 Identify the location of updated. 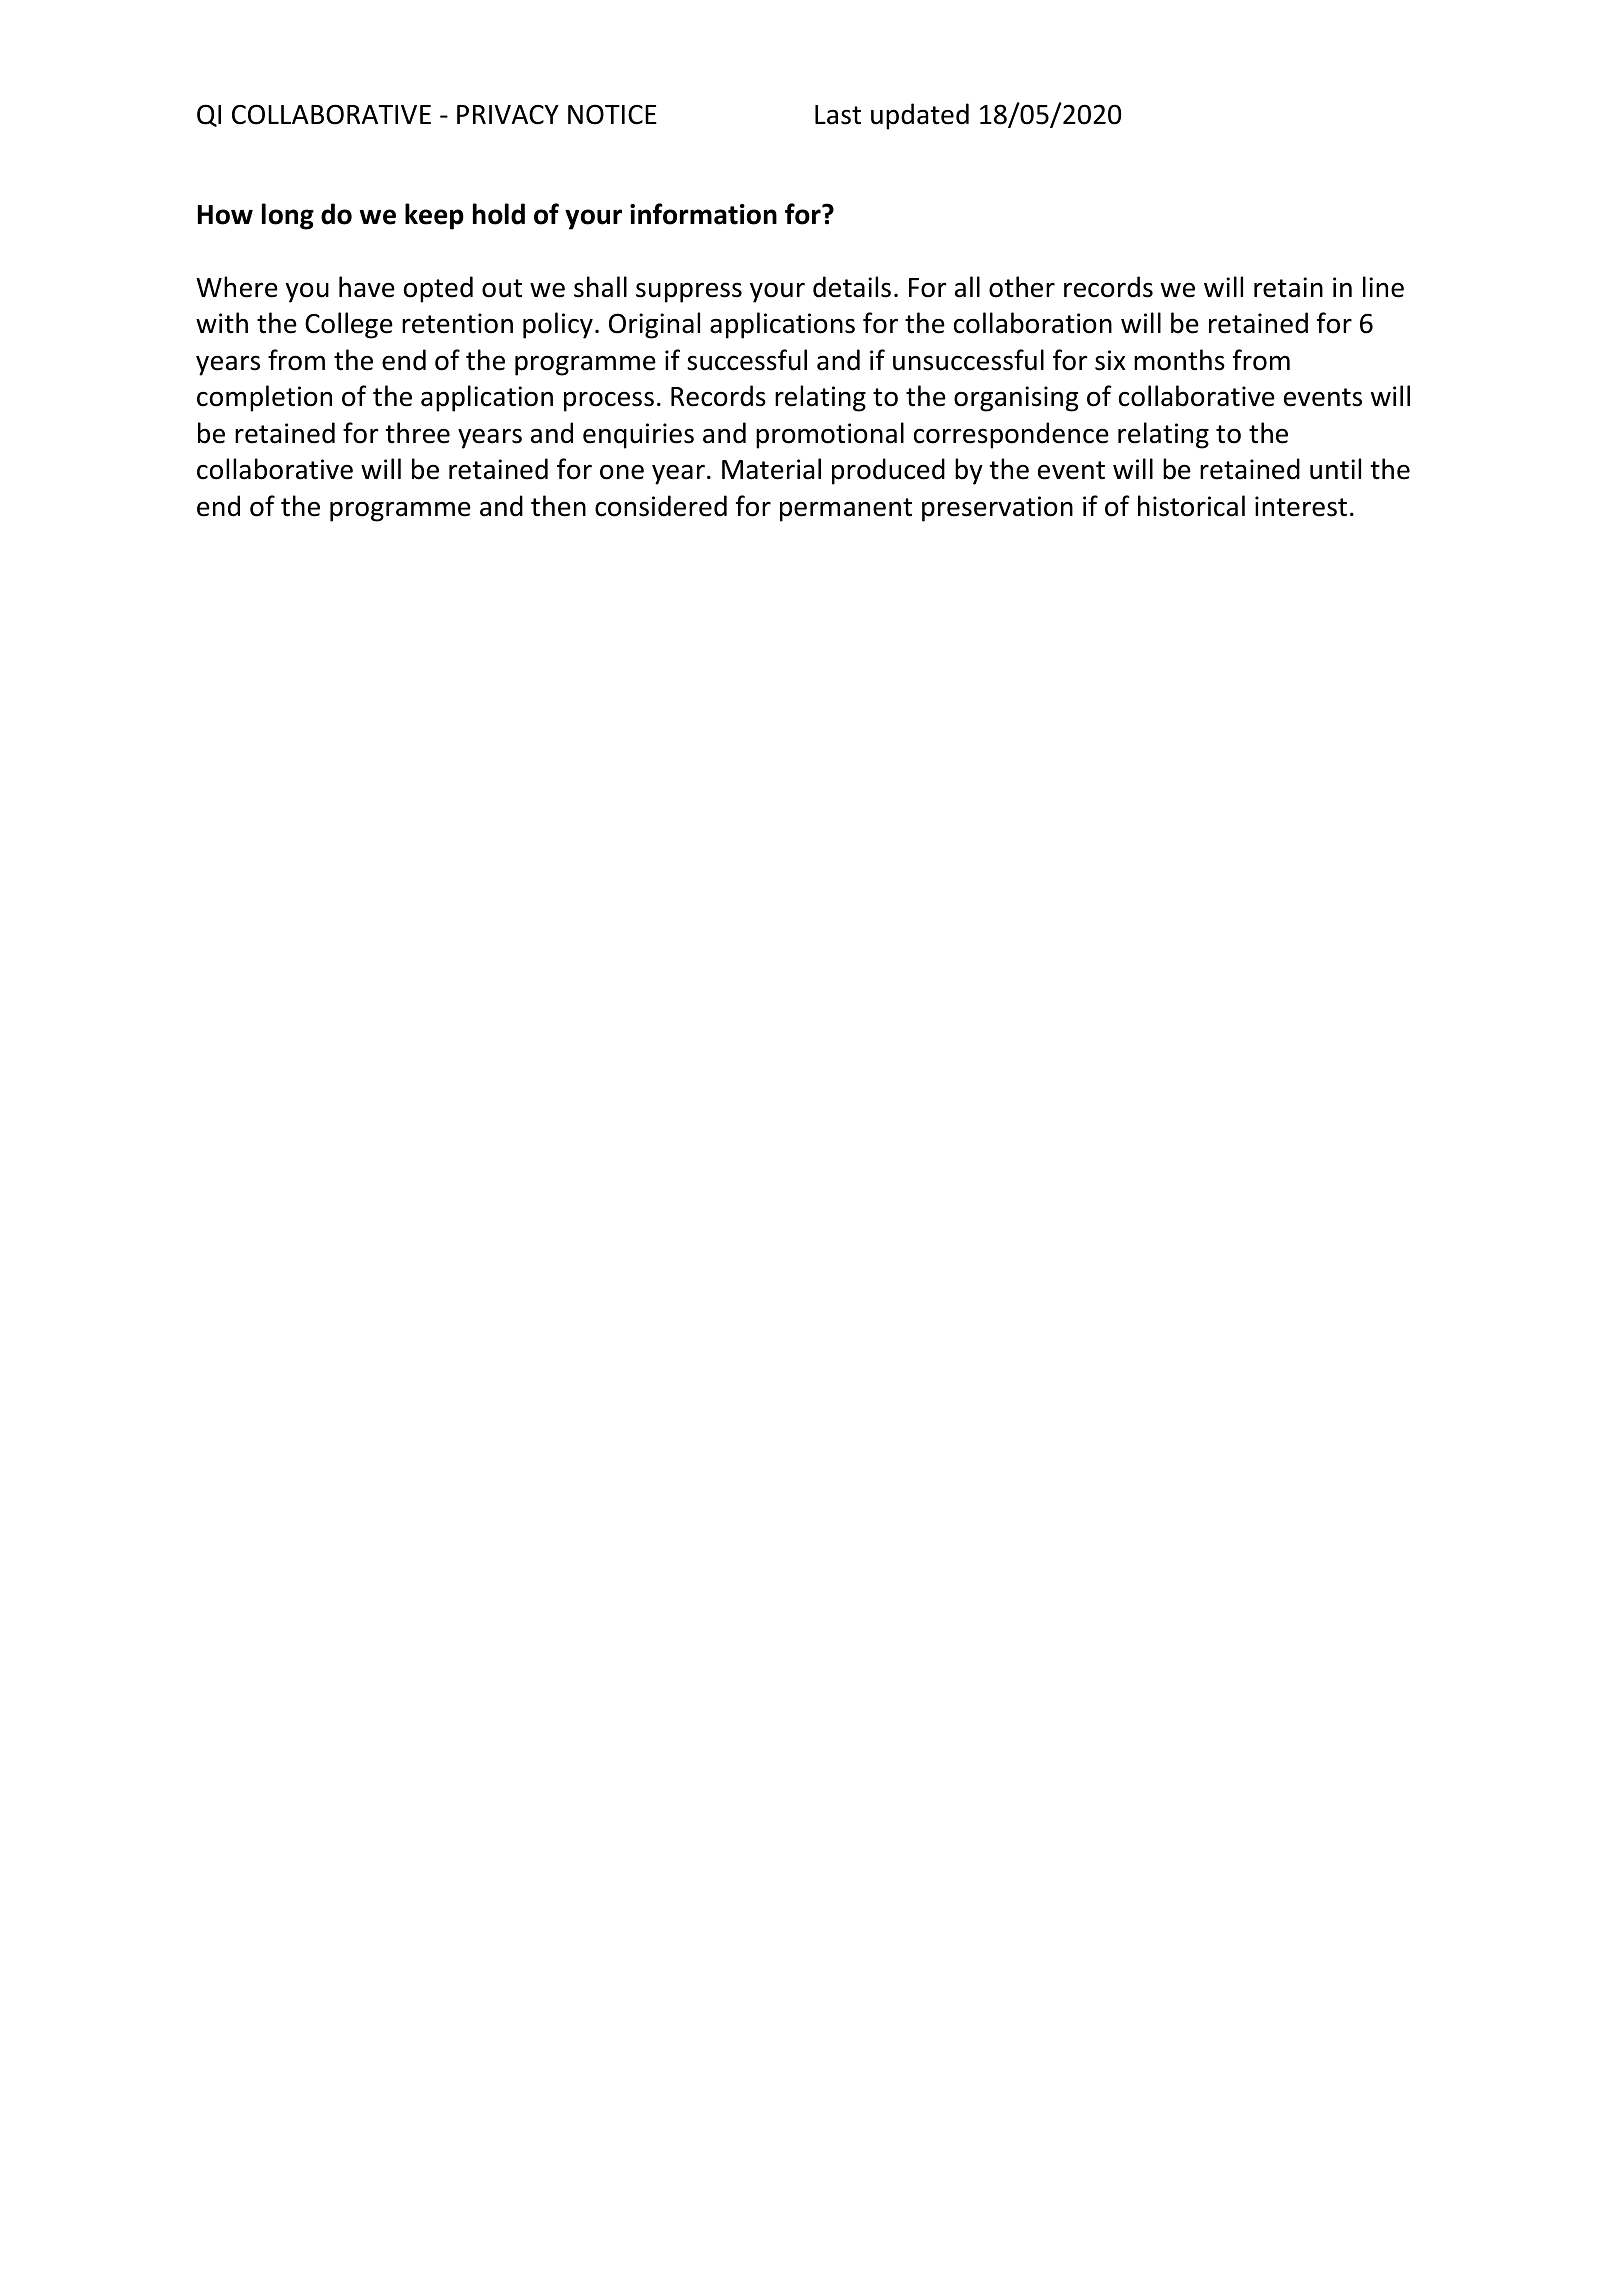
(920, 116).
